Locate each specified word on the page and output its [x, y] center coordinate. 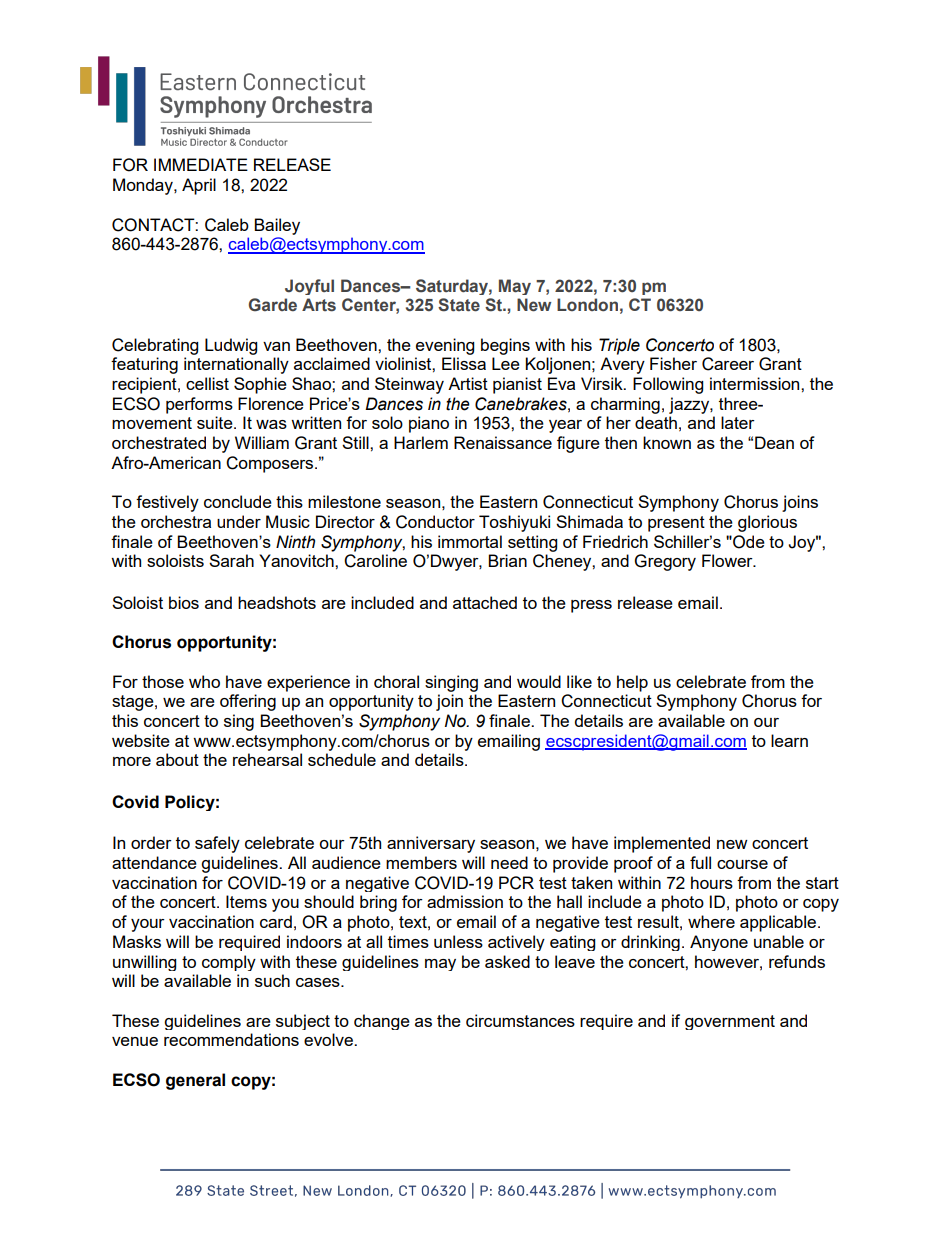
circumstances [520, 1020]
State [459, 305]
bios [184, 602]
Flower [728, 560]
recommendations [231, 1039]
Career [728, 364]
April [199, 186]
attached [485, 602]
